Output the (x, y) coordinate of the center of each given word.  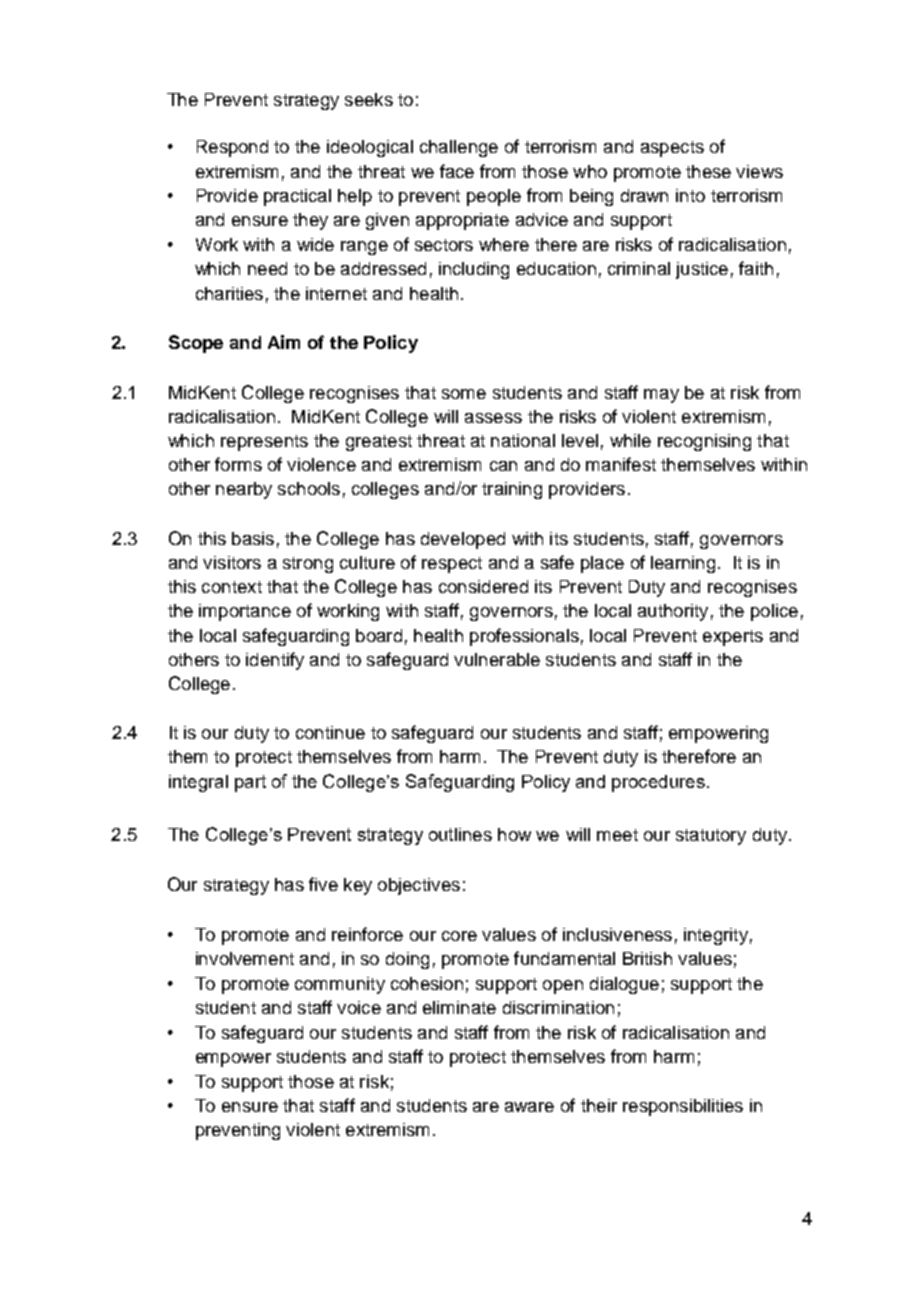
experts (733, 638)
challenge (459, 148)
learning (683, 564)
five (323, 884)
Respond (232, 148)
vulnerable (497, 659)
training (512, 490)
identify (275, 661)
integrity (716, 936)
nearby (244, 490)
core (459, 936)
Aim (284, 342)
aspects (672, 149)
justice (702, 270)
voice (359, 1007)
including (474, 270)
